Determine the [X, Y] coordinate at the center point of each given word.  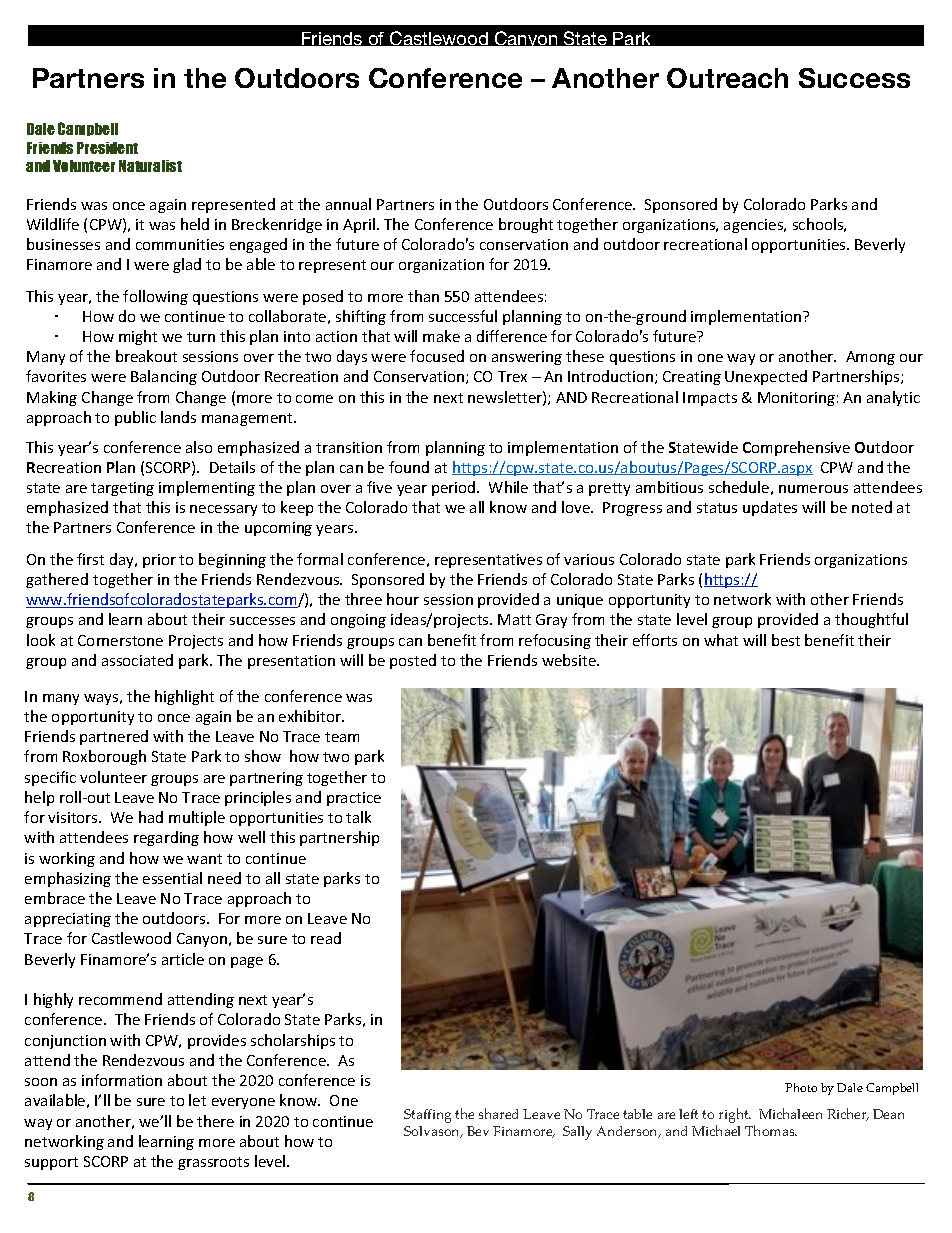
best [786, 640]
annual [348, 204]
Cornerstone [120, 640]
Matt [514, 619]
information [122, 1080]
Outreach [727, 78]
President [107, 148]
